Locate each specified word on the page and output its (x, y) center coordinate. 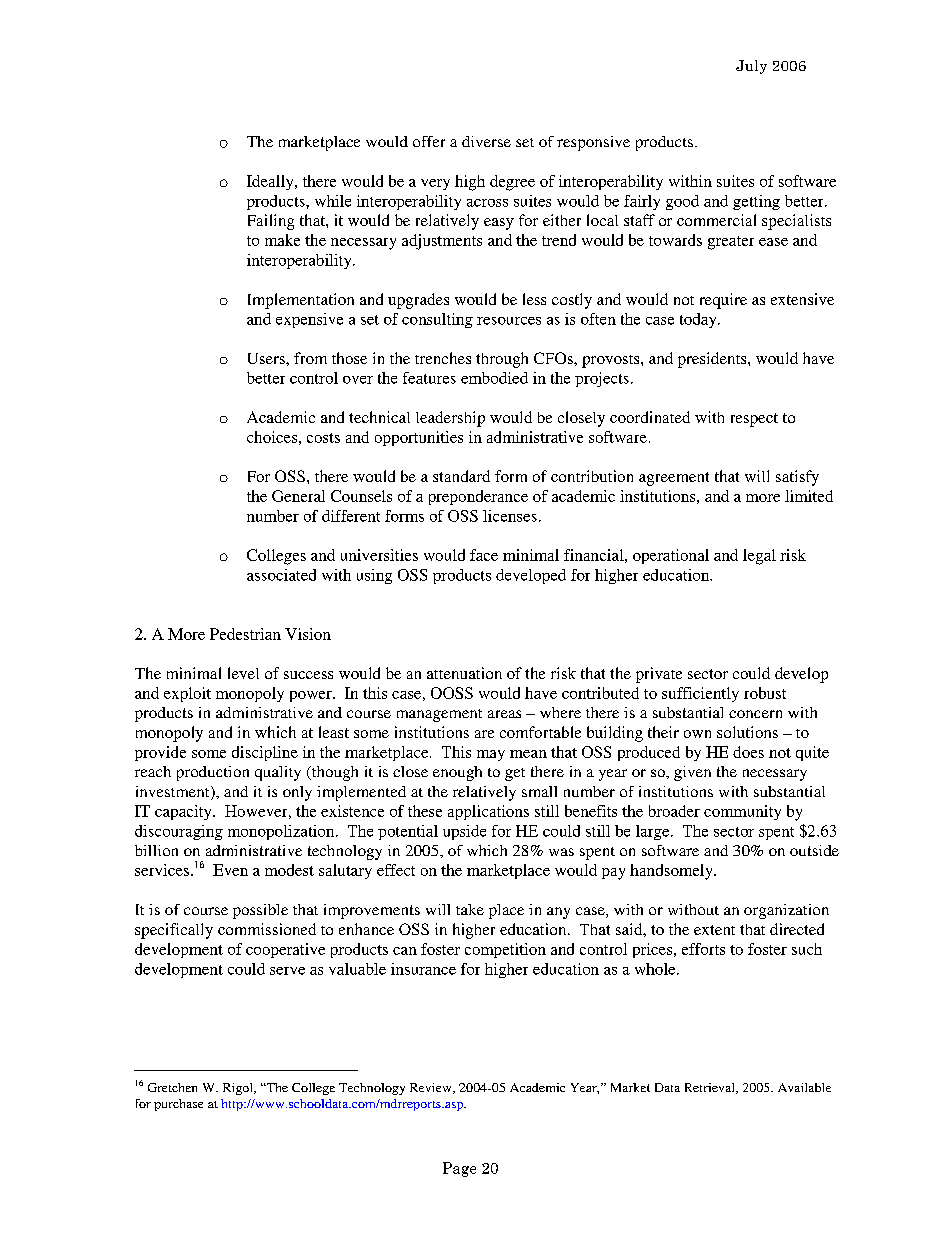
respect (754, 420)
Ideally (271, 182)
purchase (178, 1105)
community (742, 812)
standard (461, 476)
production (213, 773)
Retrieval (711, 1088)
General (298, 496)
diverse (486, 141)
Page (459, 1169)
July (751, 67)
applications (488, 812)
